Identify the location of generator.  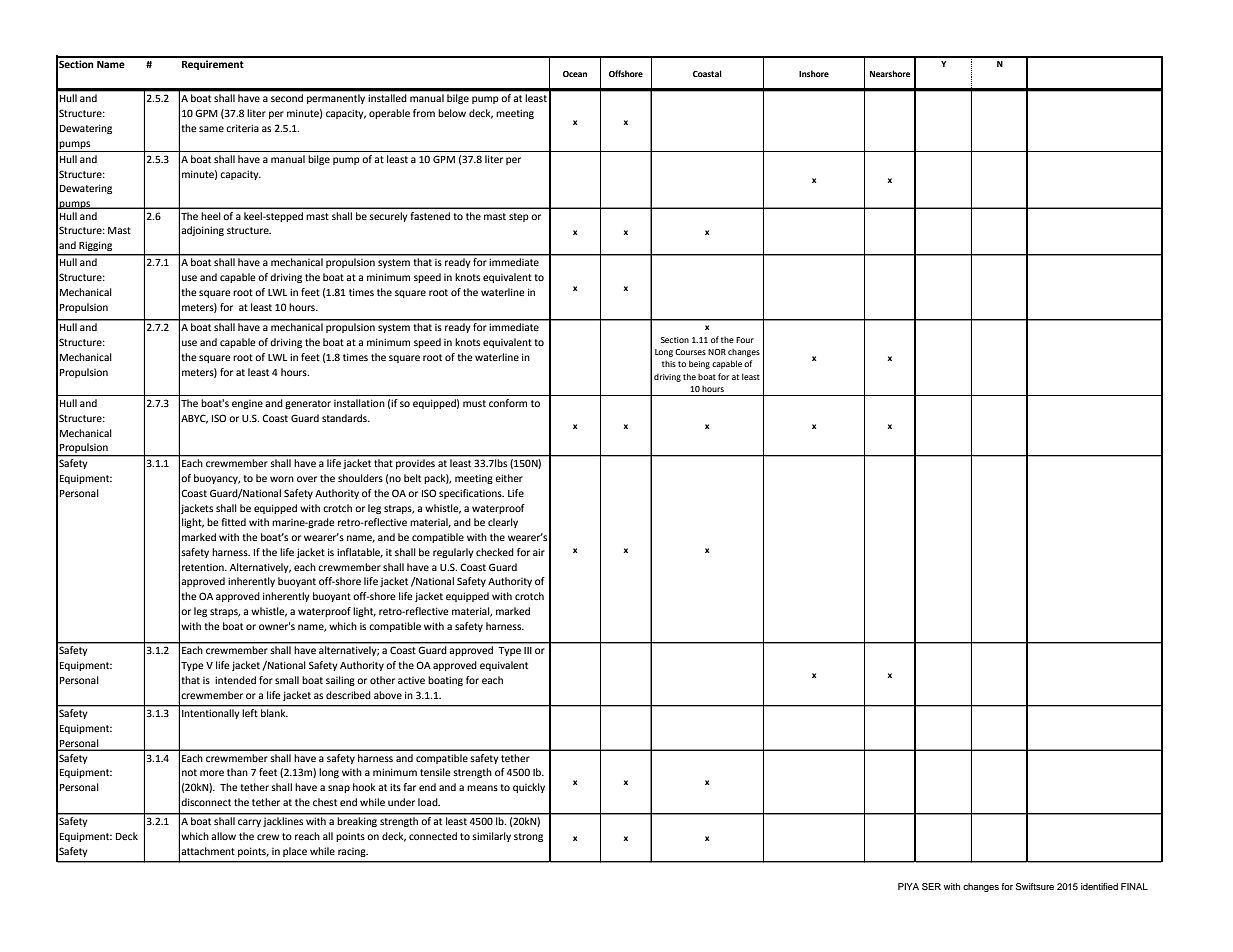
(308, 404).
